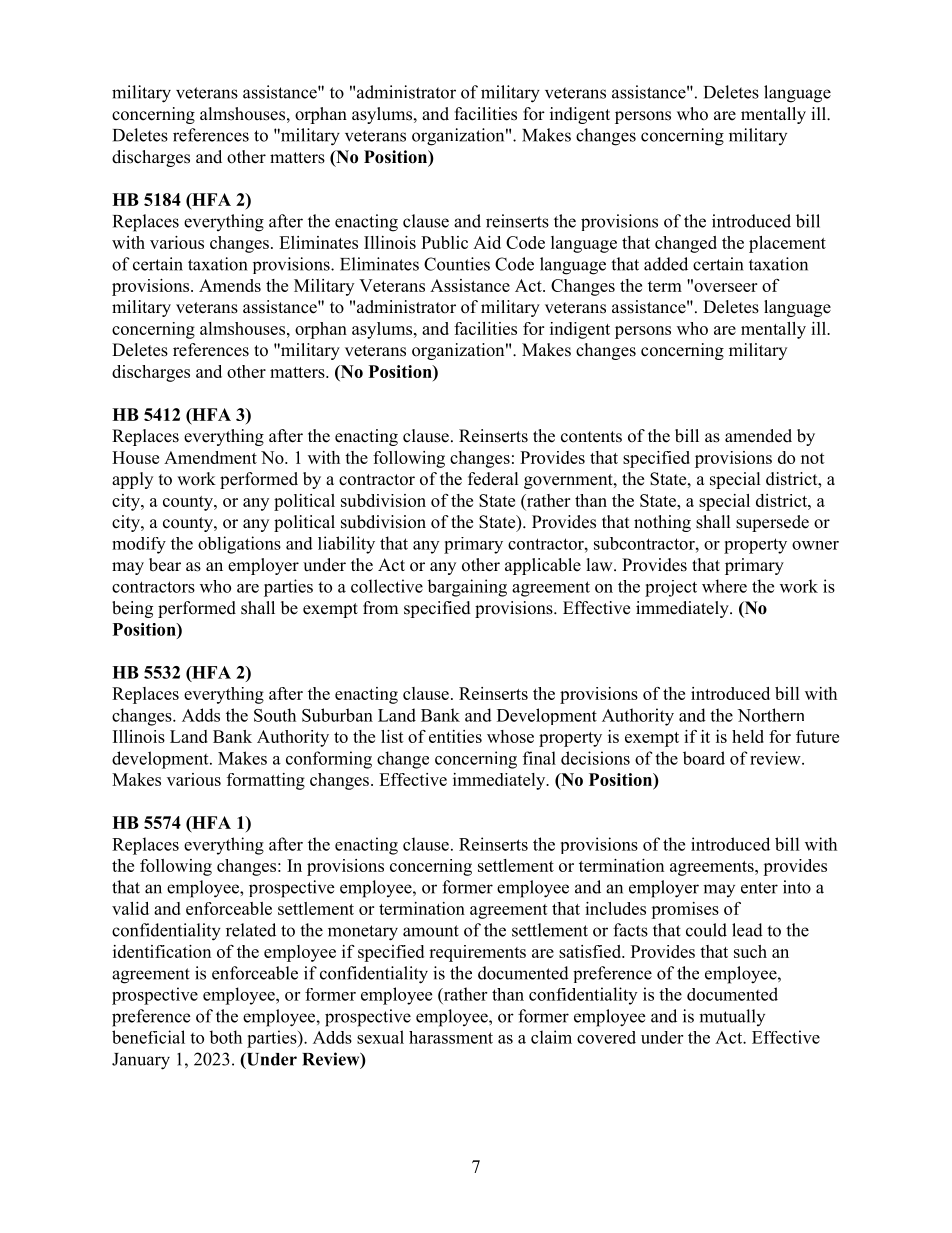 The width and height of the image is (952, 1233). Describe the element at coordinates (132, 609) in the image. I see `being` at that location.
